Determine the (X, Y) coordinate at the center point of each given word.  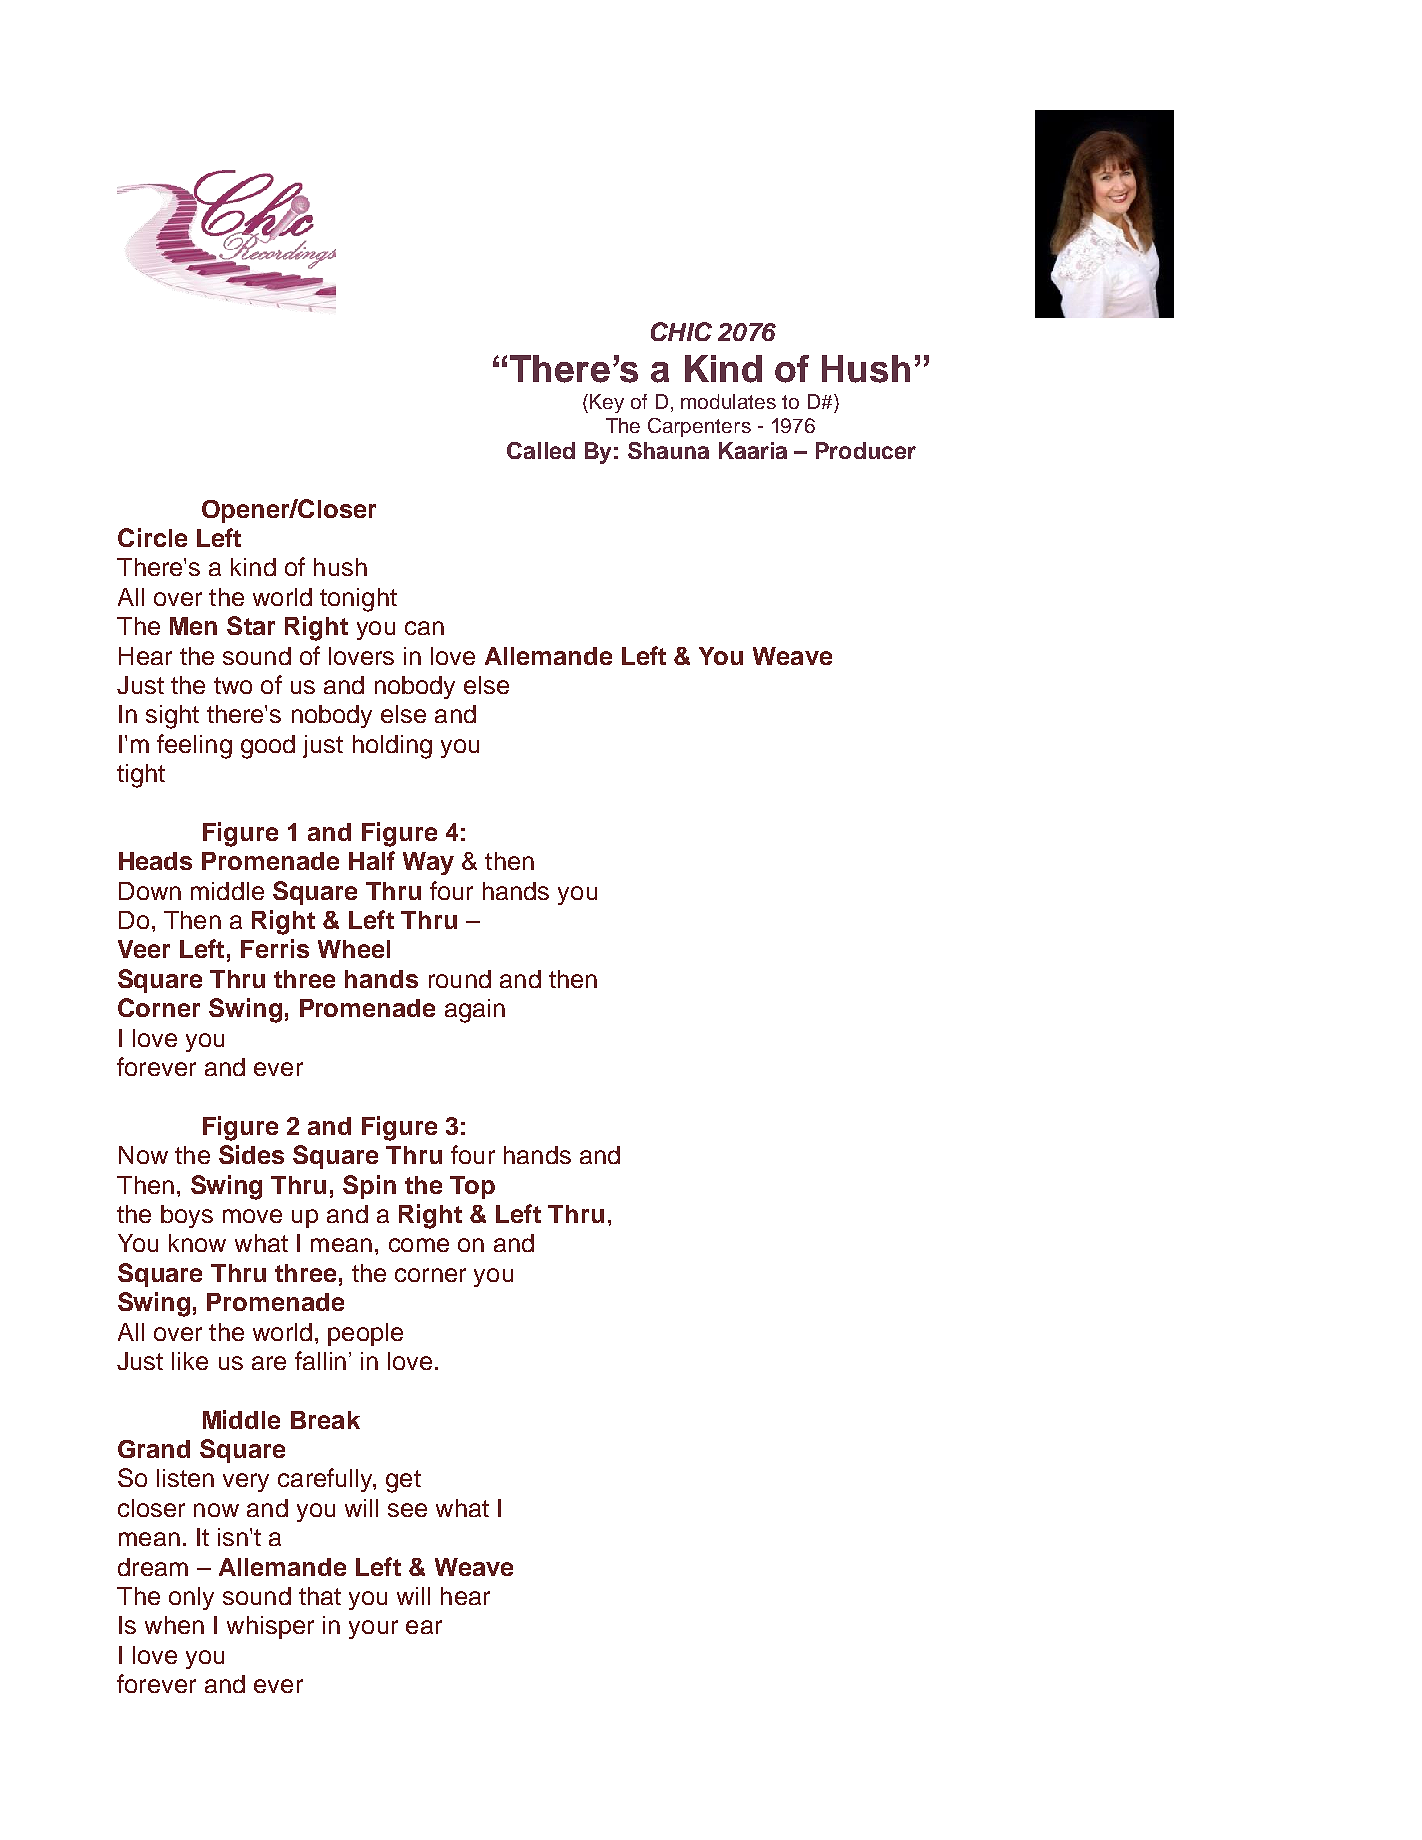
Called (541, 450)
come (419, 1245)
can (424, 628)
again (475, 1011)
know (197, 1243)
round (460, 979)
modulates (728, 401)
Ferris (275, 948)
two (233, 685)
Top (472, 1187)
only (191, 1598)
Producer (866, 450)
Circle (152, 537)
